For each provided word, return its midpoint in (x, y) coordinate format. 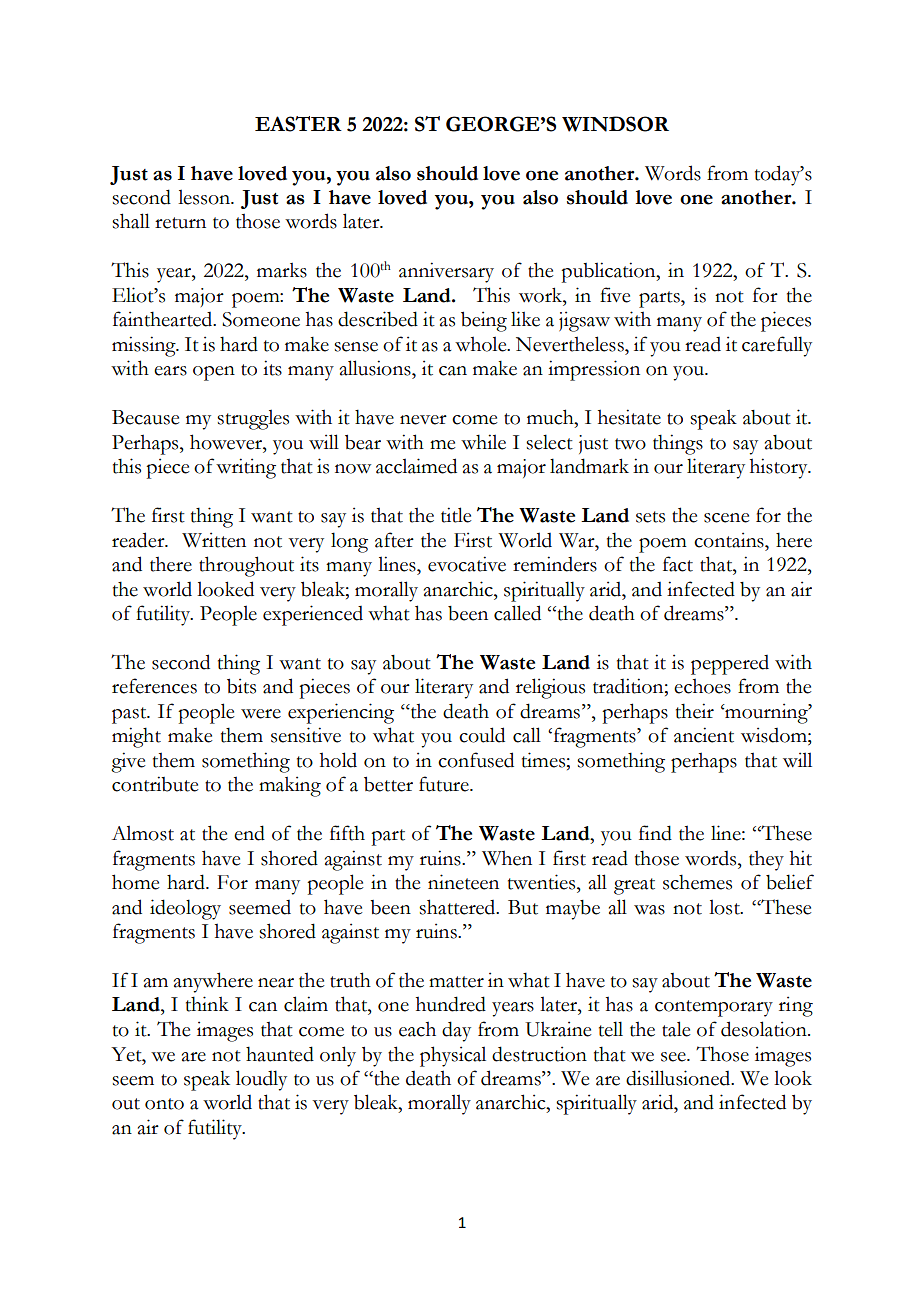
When (507, 858)
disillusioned (679, 1078)
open (214, 373)
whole (482, 344)
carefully (777, 346)
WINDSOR (615, 124)
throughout (246, 566)
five (615, 295)
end (249, 833)
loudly (261, 1080)
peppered (730, 665)
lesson (205, 197)
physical (453, 1056)
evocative (467, 564)
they (766, 860)
